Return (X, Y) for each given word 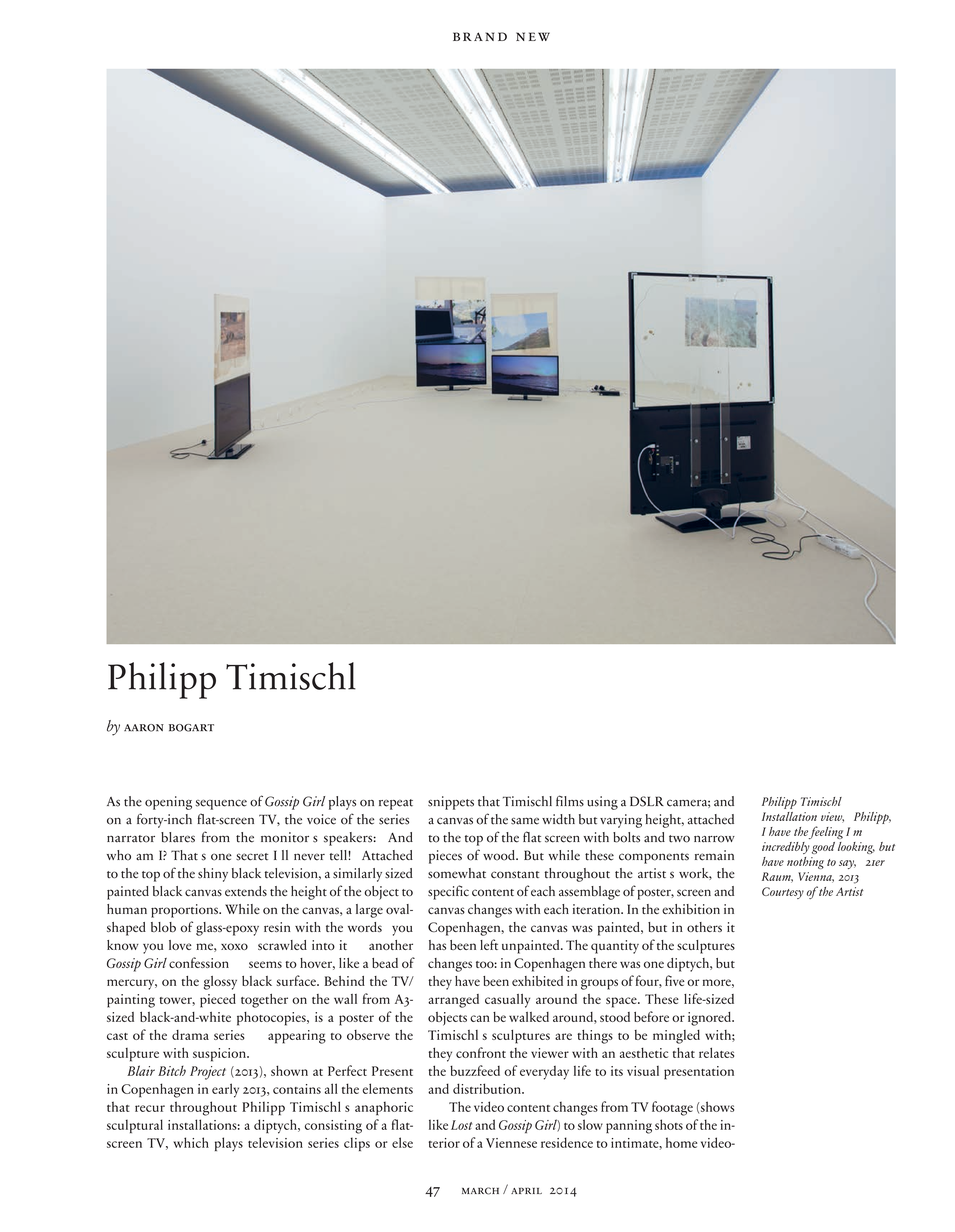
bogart (191, 728)
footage (672, 1108)
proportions (185, 911)
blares (178, 837)
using (602, 803)
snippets (451, 803)
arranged (453, 1001)
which (191, 1142)
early (225, 1090)
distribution (488, 1088)
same (525, 821)
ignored (710, 1019)
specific (448, 892)
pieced (218, 1001)
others (704, 927)
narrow (714, 839)
